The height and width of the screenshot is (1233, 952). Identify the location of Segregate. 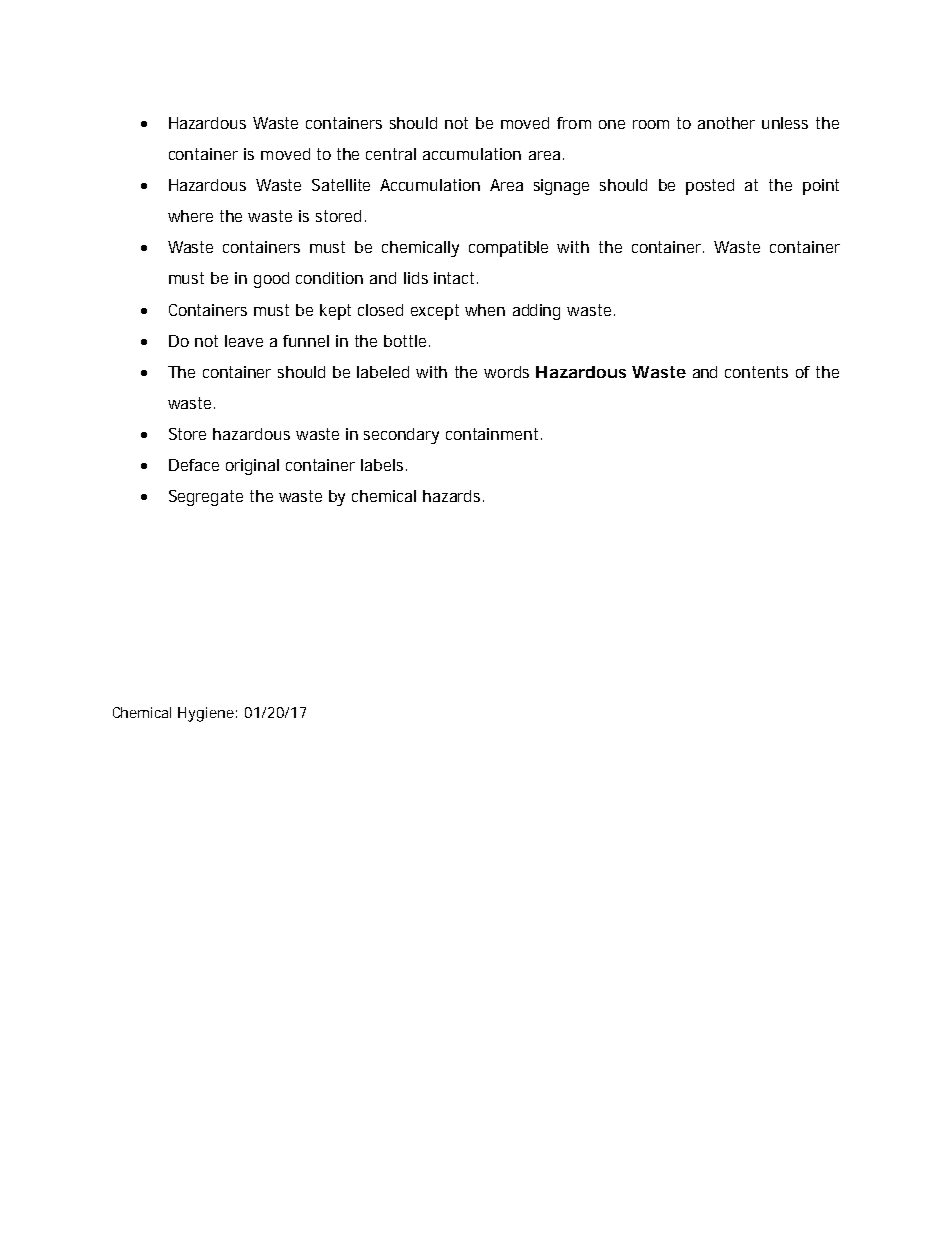
(206, 498).
